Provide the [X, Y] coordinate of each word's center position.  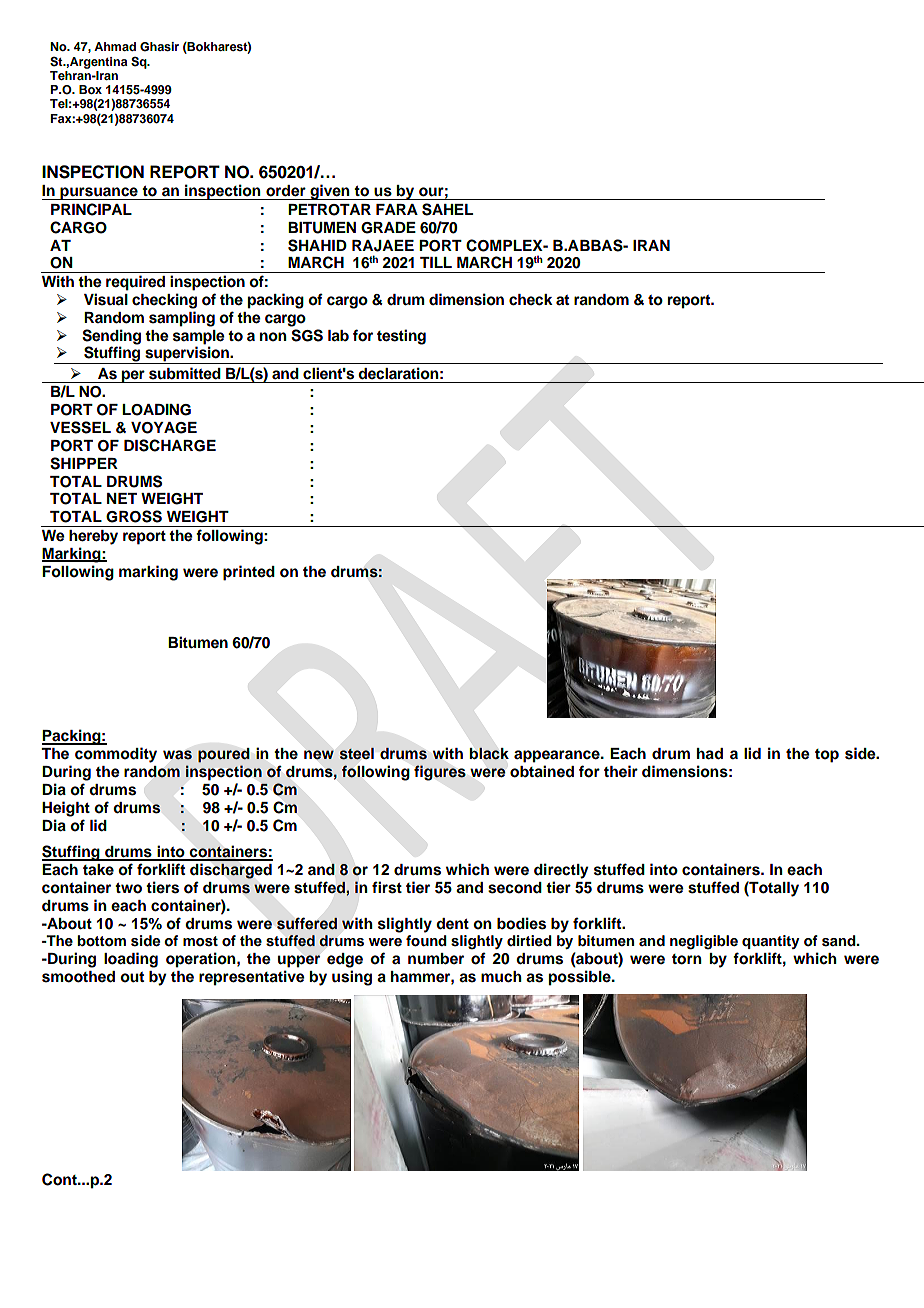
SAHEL [447, 209]
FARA [397, 209]
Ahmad [115, 46]
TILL [436, 262]
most [200, 941]
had [710, 754]
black [489, 753]
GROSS [134, 516]
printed [249, 573]
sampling [182, 319]
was [177, 755]
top [827, 756]
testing [401, 337]
